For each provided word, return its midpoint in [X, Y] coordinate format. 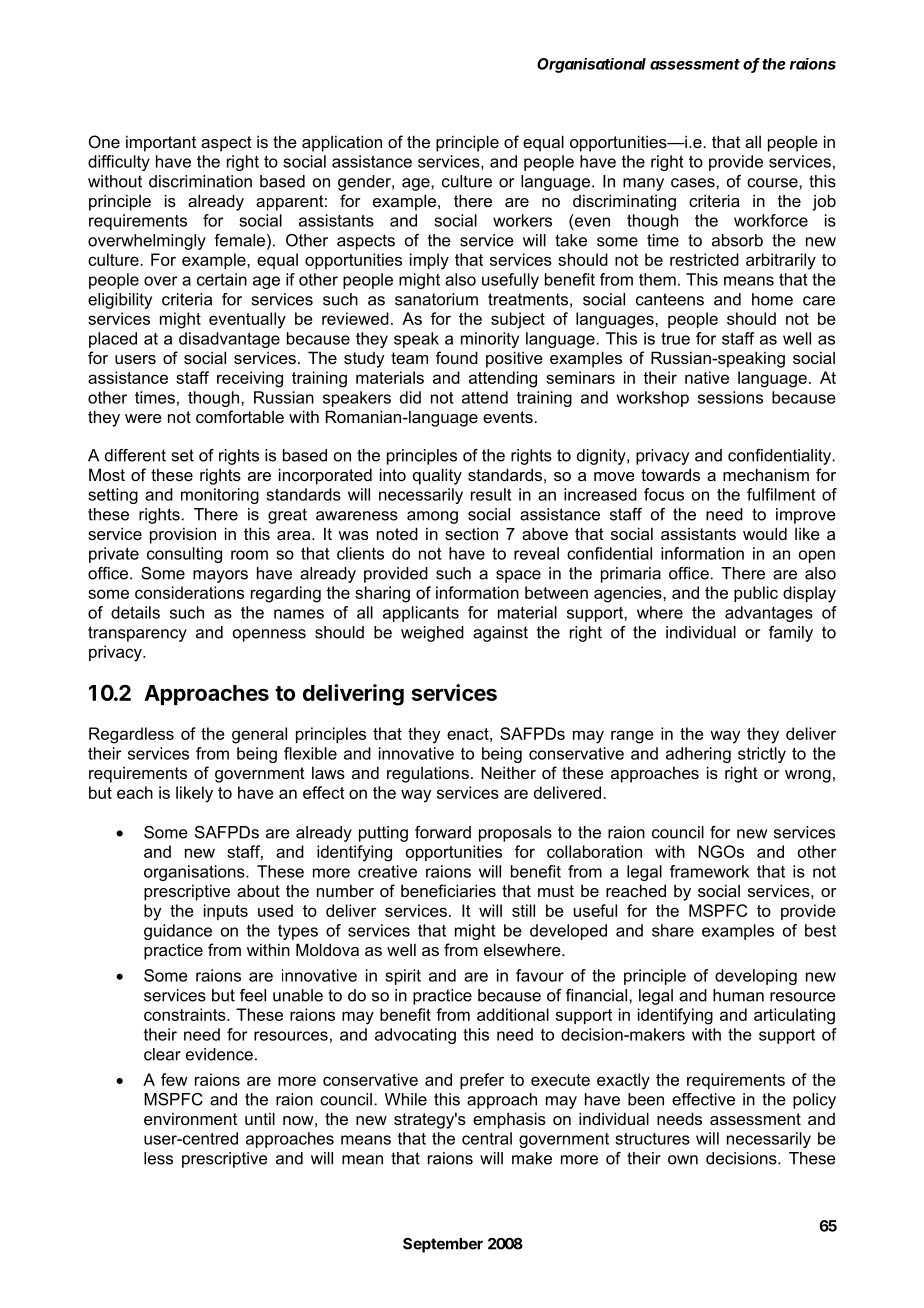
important [161, 143]
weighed [432, 634]
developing [756, 977]
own [683, 1160]
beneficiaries [448, 890]
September [443, 1245]
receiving [250, 379]
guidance [178, 932]
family [791, 634]
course [773, 183]
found [457, 357]
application [342, 143]
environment [190, 1118]
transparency [137, 634]
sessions [730, 397]
